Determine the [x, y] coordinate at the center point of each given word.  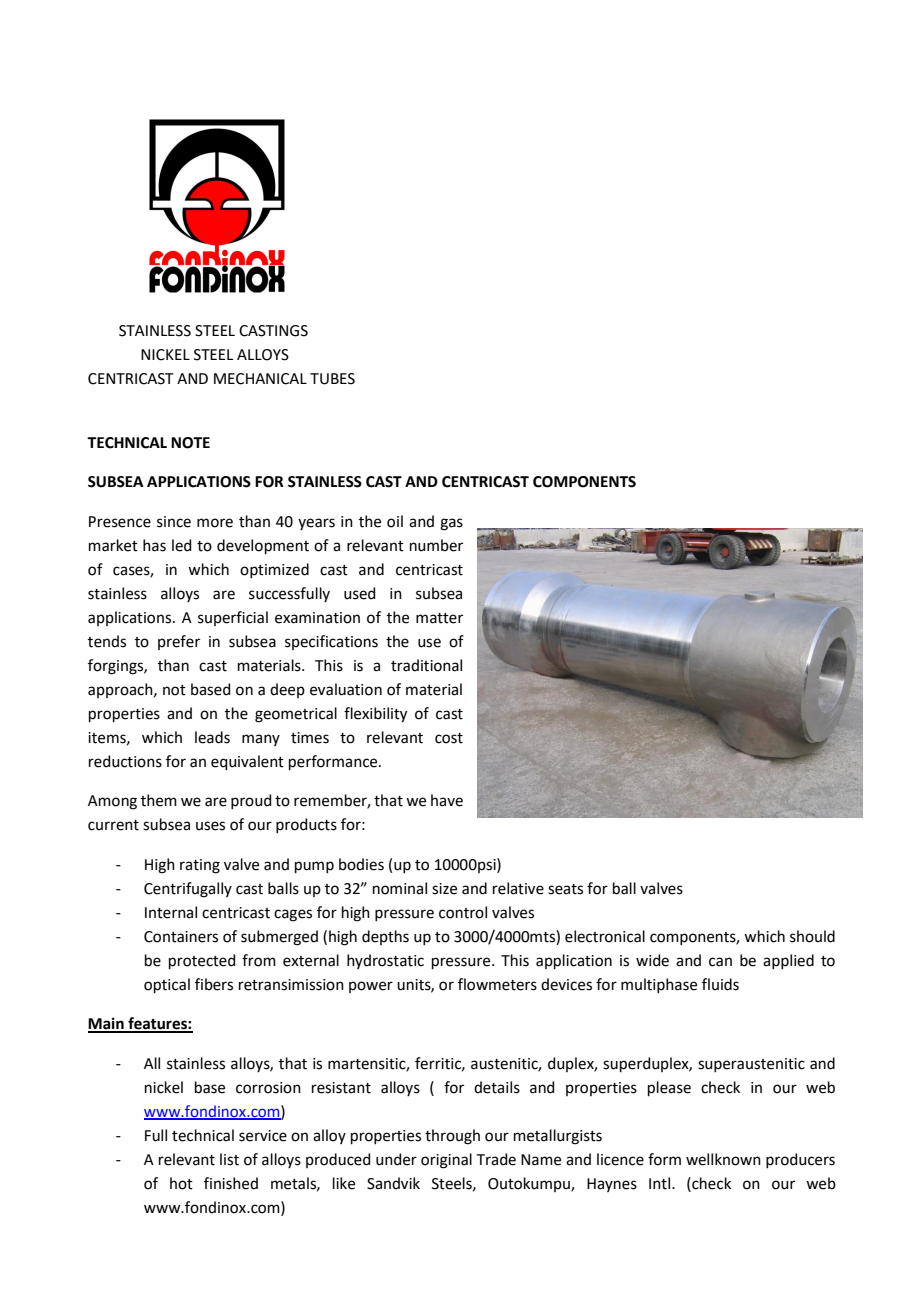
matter [439, 618]
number [436, 545]
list [229, 1159]
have [447, 800]
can [720, 962]
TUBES [332, 379]
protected [202, 961]
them [159, 800]
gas [451, 524]
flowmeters [497, 984]
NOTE [190, 443]
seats [565, 889]
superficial [233, 618]
